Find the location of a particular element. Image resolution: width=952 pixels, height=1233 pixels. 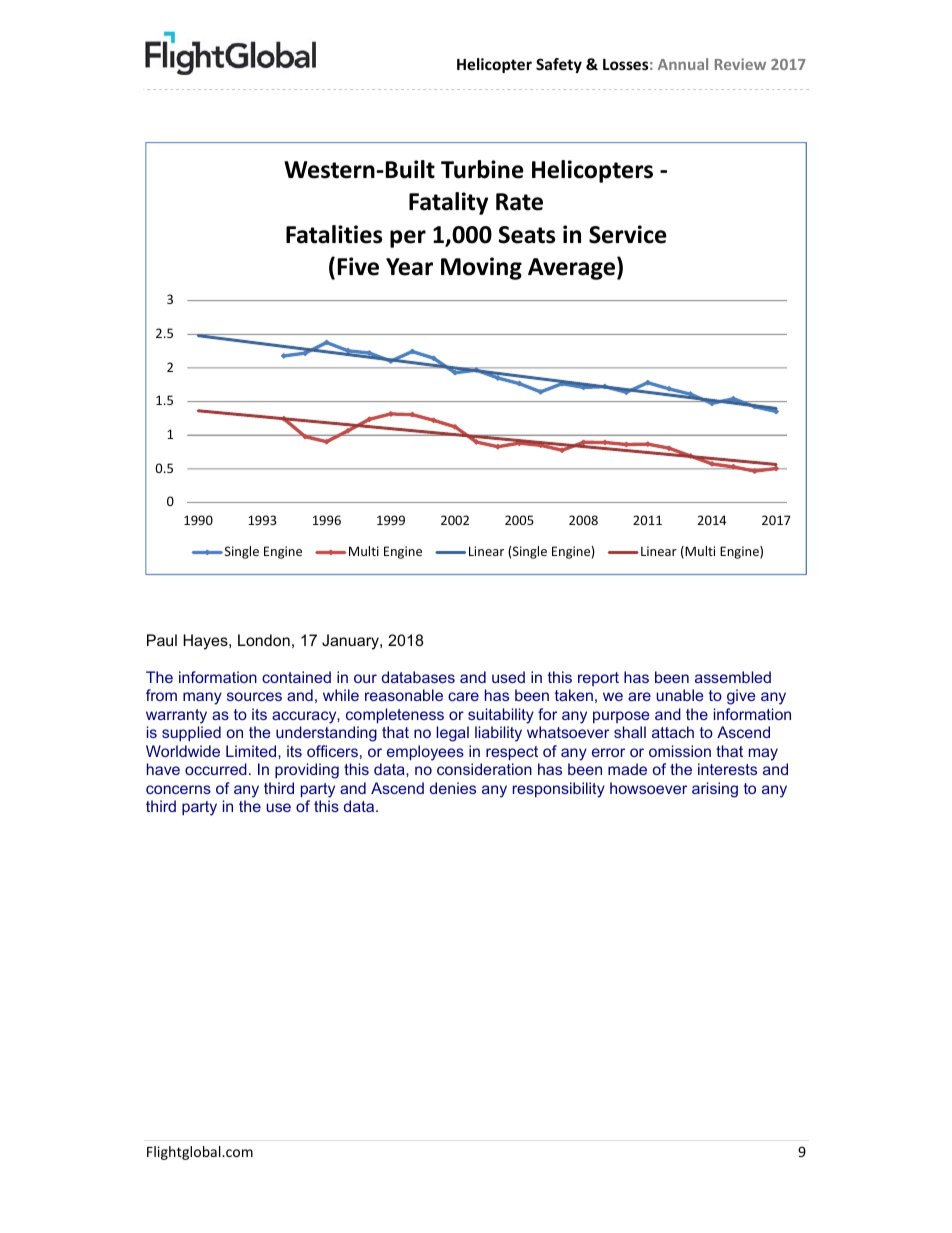

London is located at coordinates (264, 640).
